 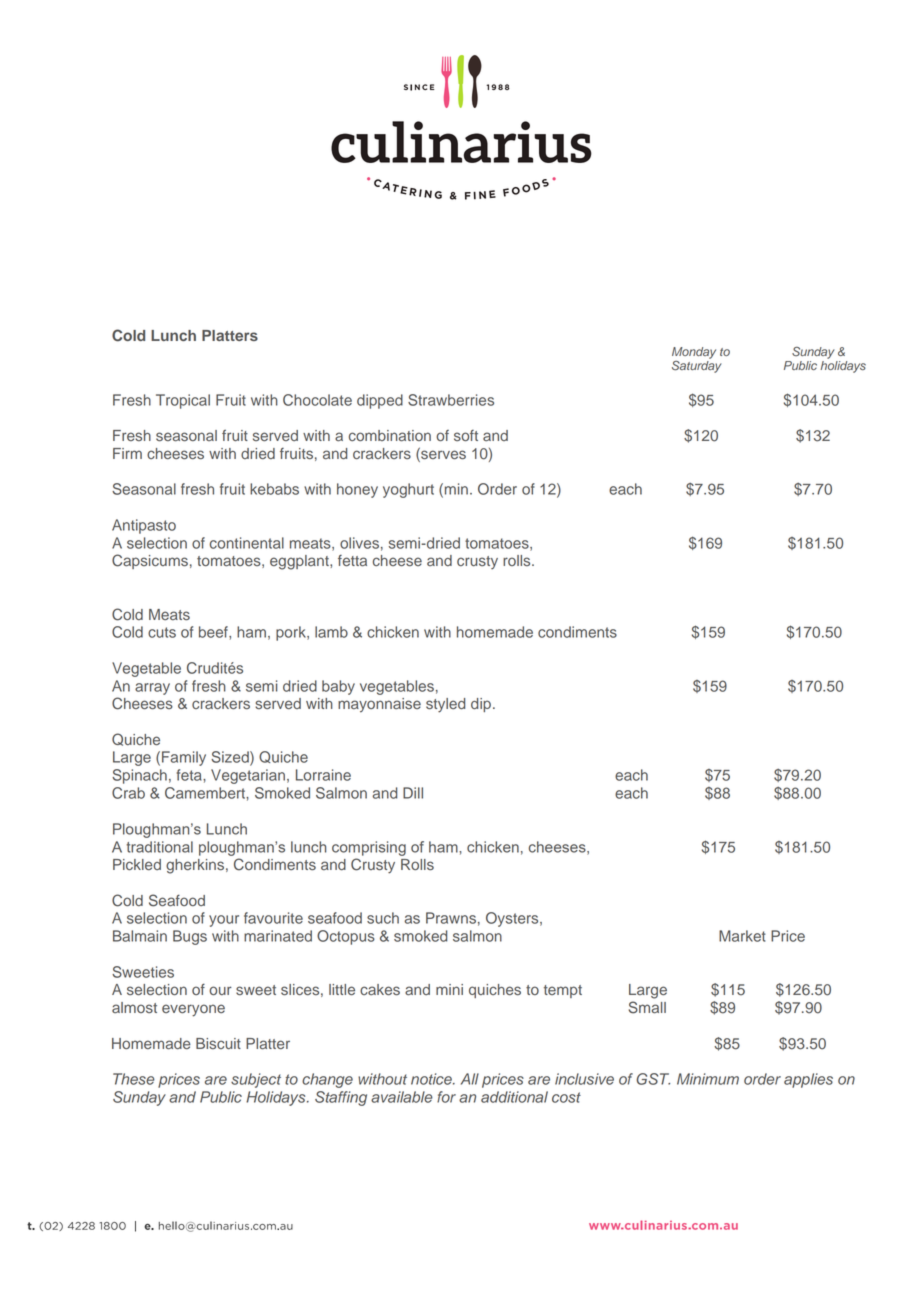 I want to click on Strawberries, so click(x=451, y=400).
